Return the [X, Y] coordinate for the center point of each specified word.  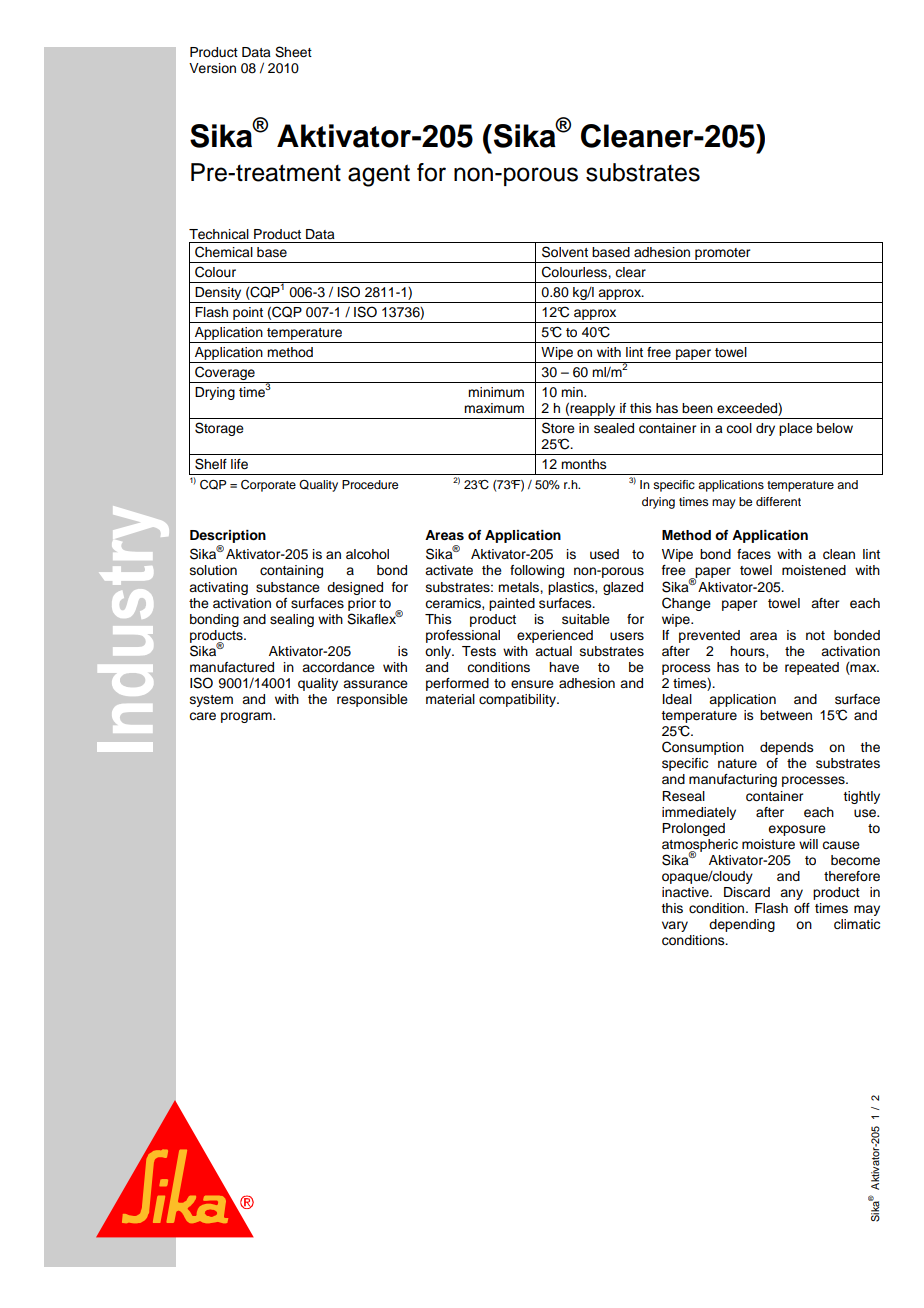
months [584, 464]
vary [675, 926]
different [778, 501]
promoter [723, 255]
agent [379, 175]
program [247, 717]
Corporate [268, 486]
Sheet [293, 52]
